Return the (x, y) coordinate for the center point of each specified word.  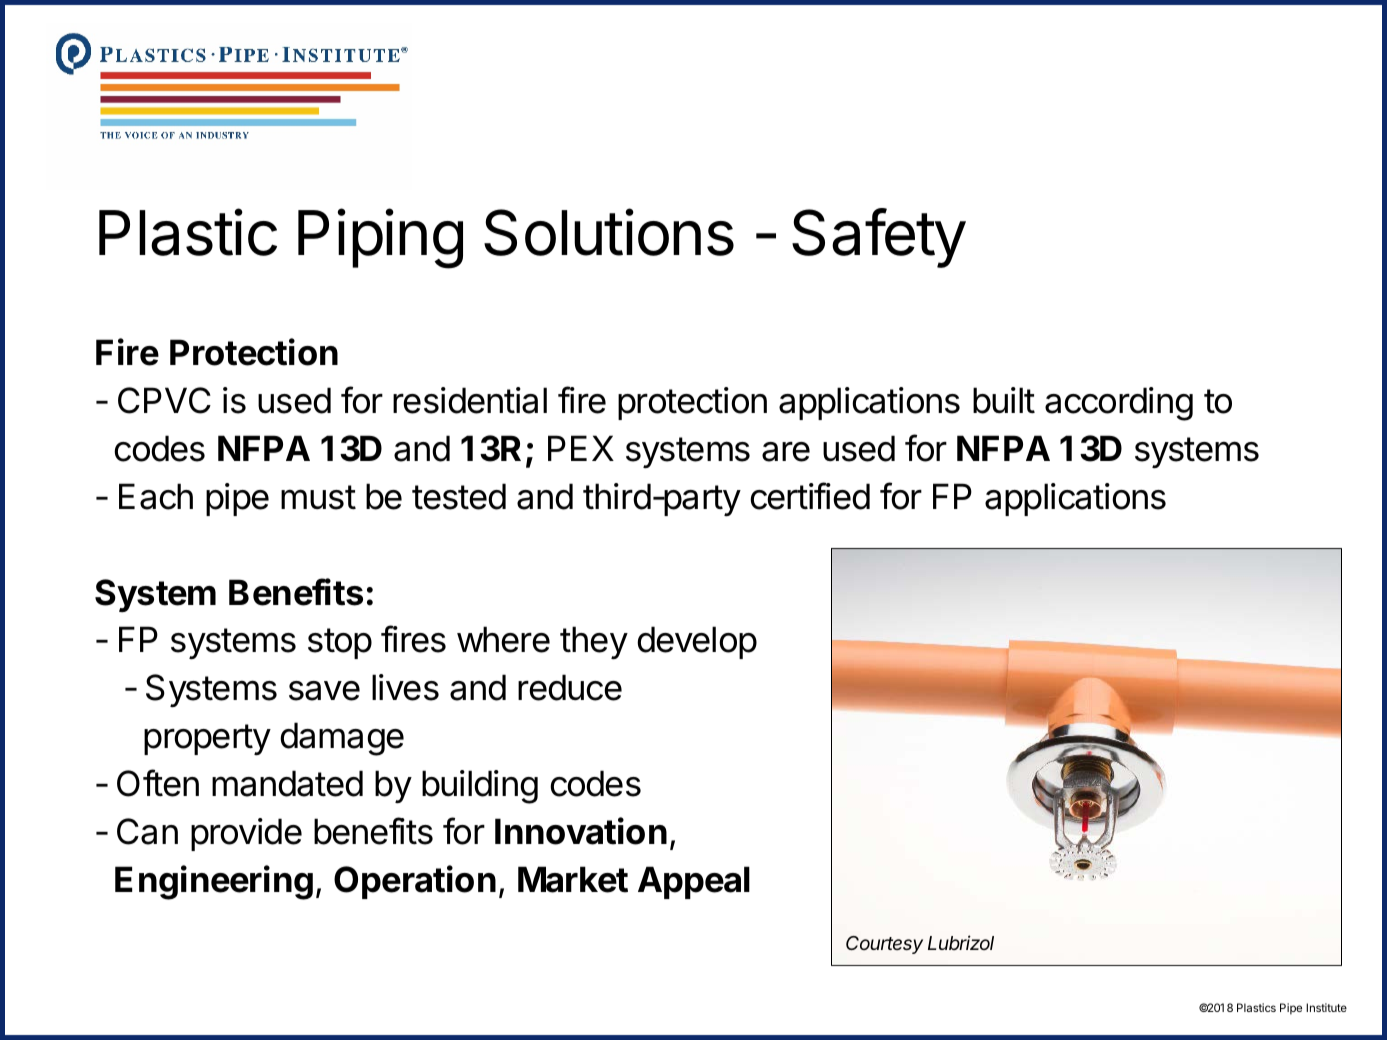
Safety (879, 238)
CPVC (164, 400)
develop (697, 642)
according (1119, 404)
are (786, 452)
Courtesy (884, 945)
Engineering (214, 882)
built (1004, 400)
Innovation (581, 831)
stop (340, 643)
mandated (287, 783)
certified (810, 496)
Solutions (609, 232)
